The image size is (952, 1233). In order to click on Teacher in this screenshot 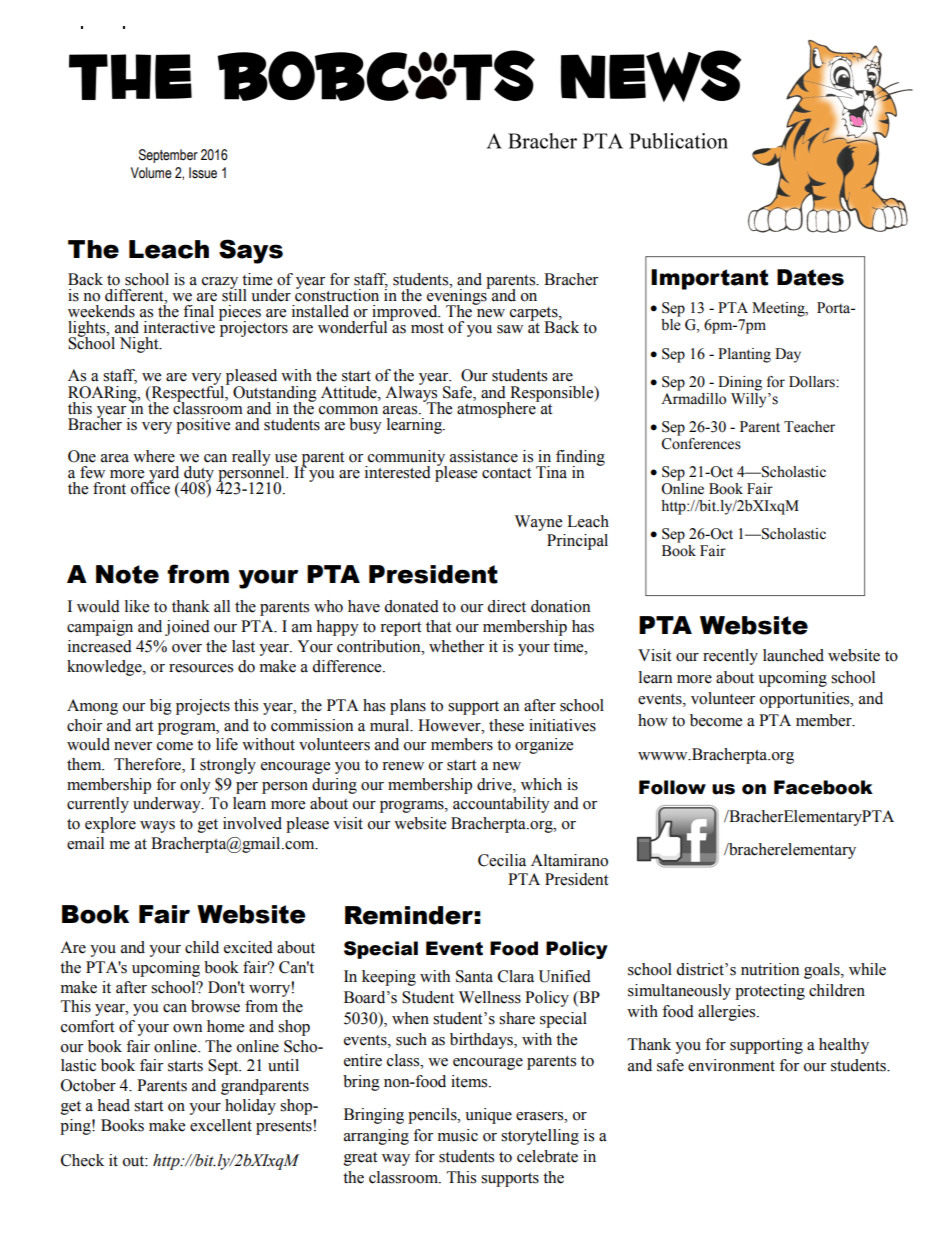, I will do `click(809, 427)`.
